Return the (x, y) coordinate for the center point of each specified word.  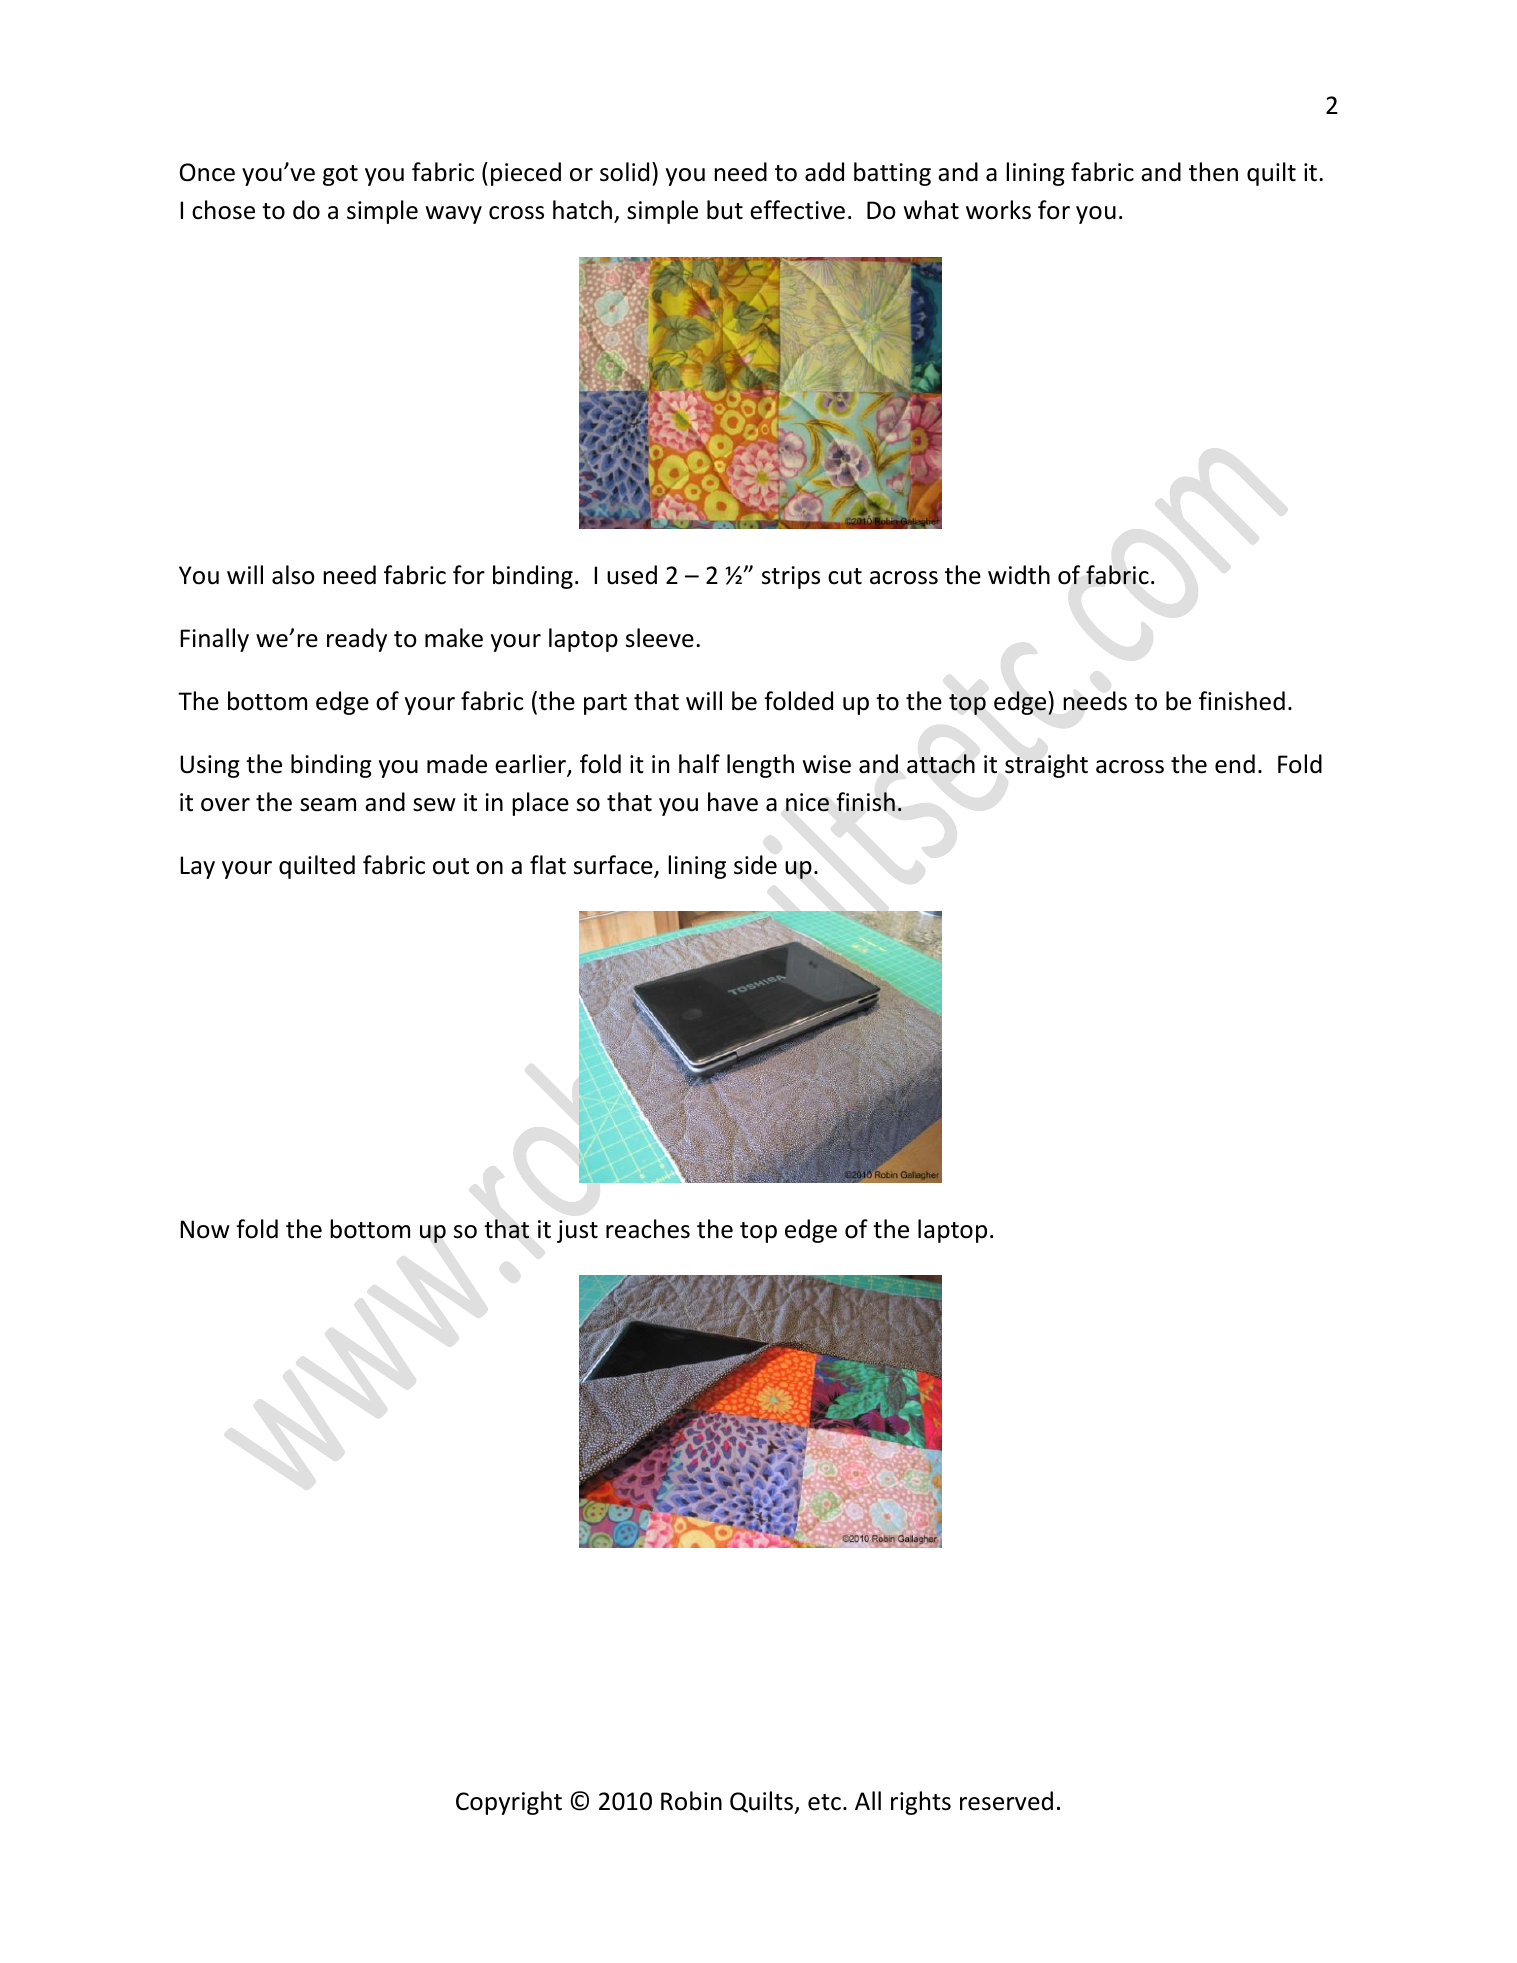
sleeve (660, 638)
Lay (197, 867)
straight (1046, 766)
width (1019, 575)
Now (205, 1229)
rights (921, 1803)
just (577, 1231)
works (998, 210)
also (293, 575)
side (755, 865)
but (725, 210)
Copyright (509, 1803)
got (340, 175)
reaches (648, 1229)
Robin (691, 1801)
